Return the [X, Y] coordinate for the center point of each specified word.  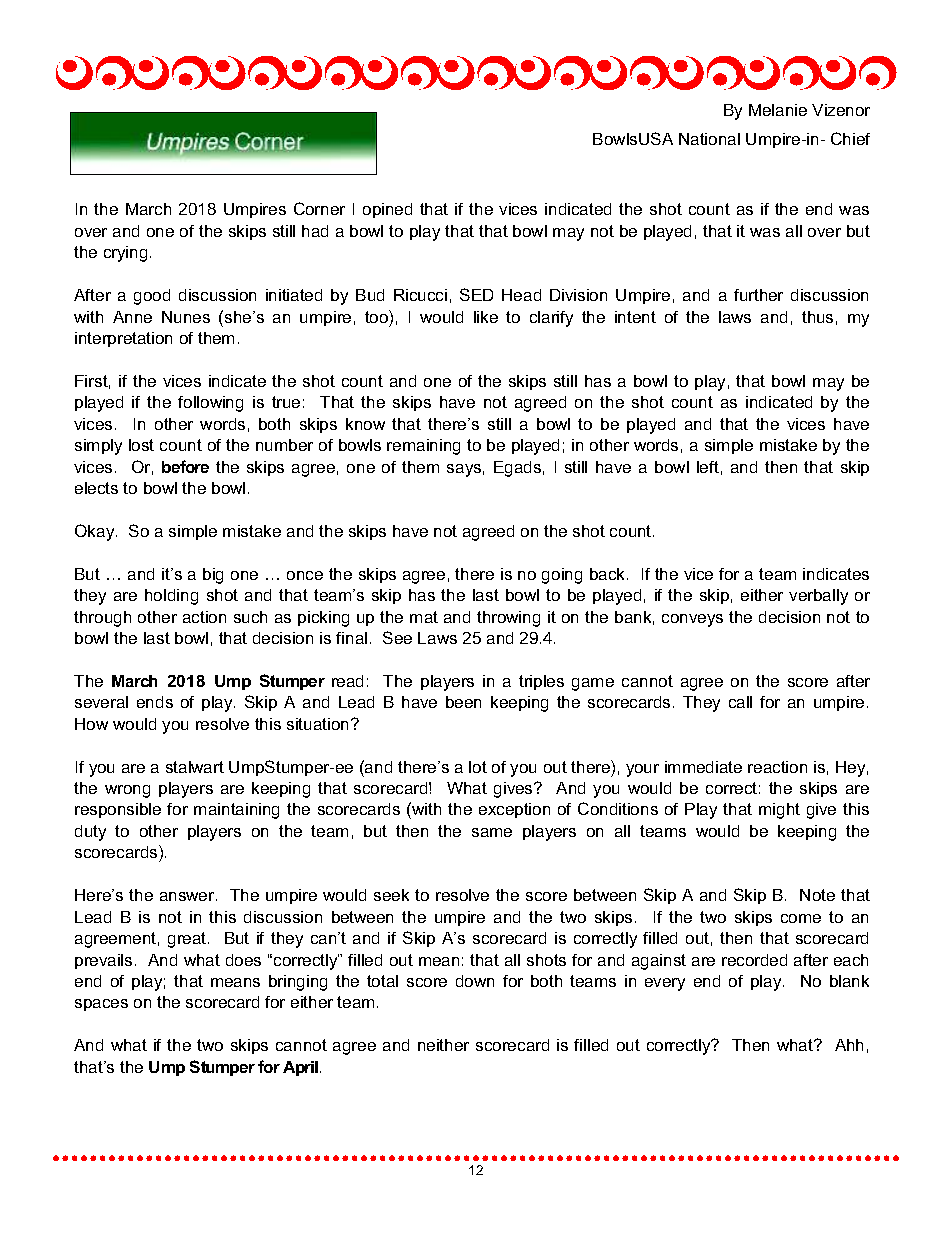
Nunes [186, 317]
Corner [319, 208]
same [492, 832]
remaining [423, 447]
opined [387, 210]
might [779, 811]
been [463, 702]
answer [188, 896]
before [185, 466]
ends [155, 702]
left [708, 467]
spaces [101, 1005]
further [758, 295]
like [486, 317]
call [740, 702]
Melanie [778, 110]
